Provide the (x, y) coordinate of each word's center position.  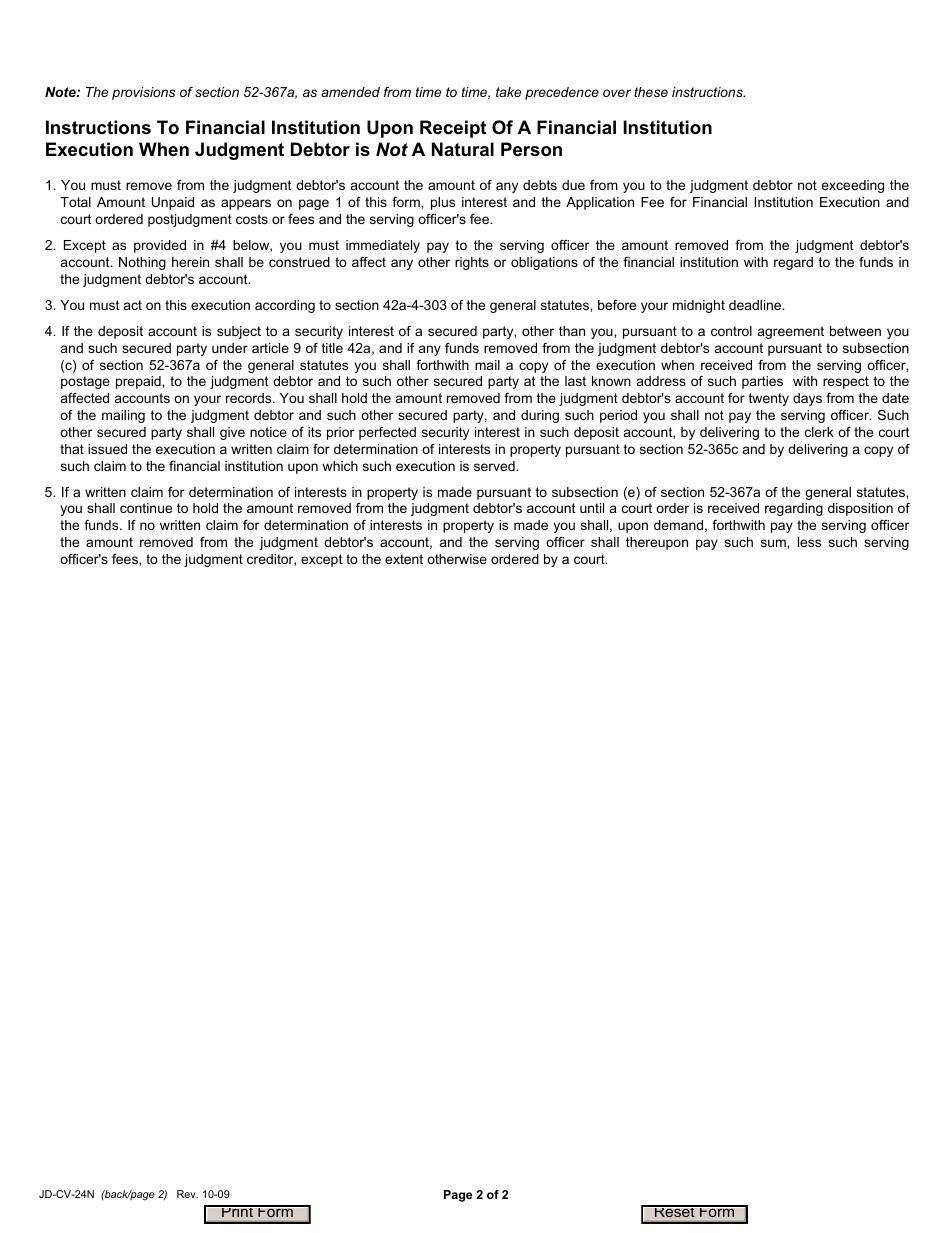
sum (774, 543)
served (495, 466)
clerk (819, 432)
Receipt (453, 129)
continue (146, 508)
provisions (143, 93)
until (592, 508)
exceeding (852, 186)
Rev (187, 1194)
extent (404, 559)
